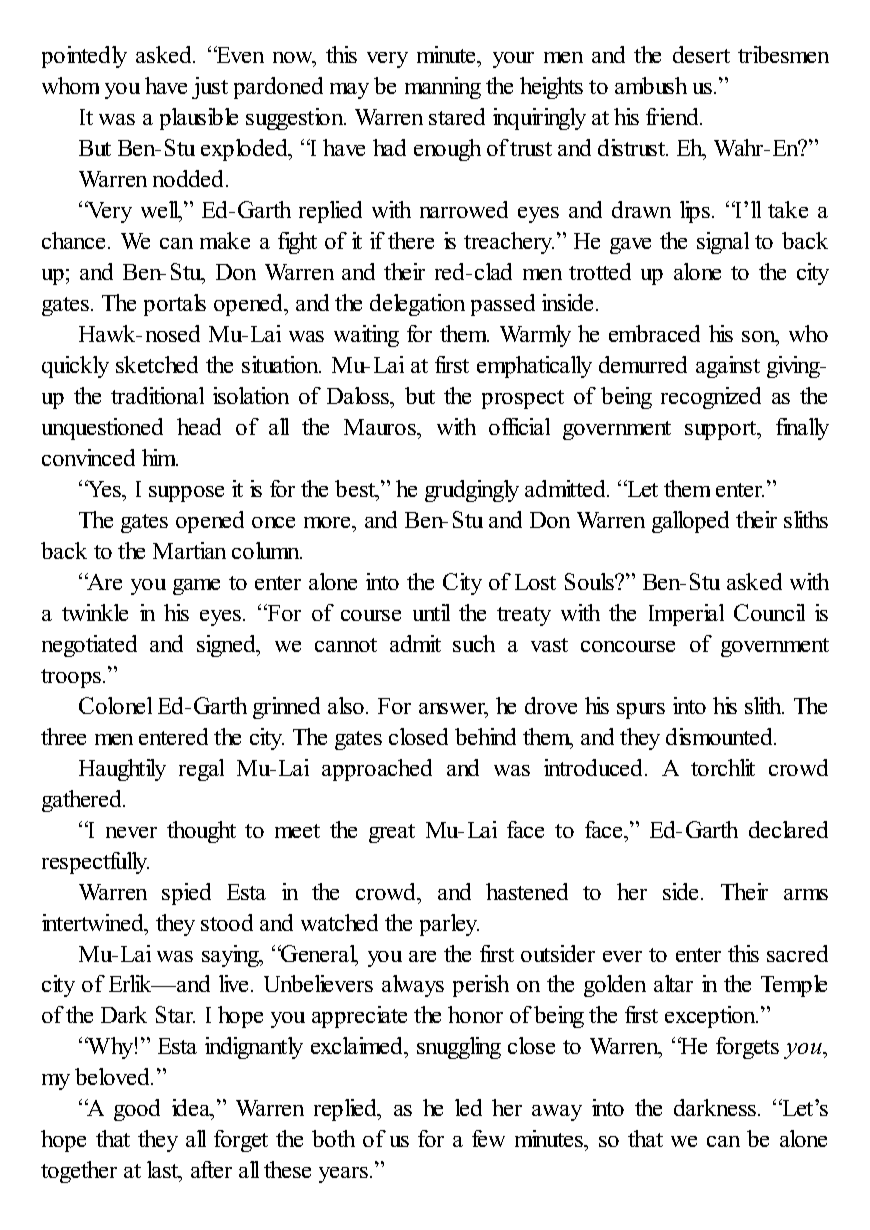 This screenshot has height=1230, width=870. Describe the element at coordinates (472, 491) in the screenshot. I see `grudgingly` at that location.
